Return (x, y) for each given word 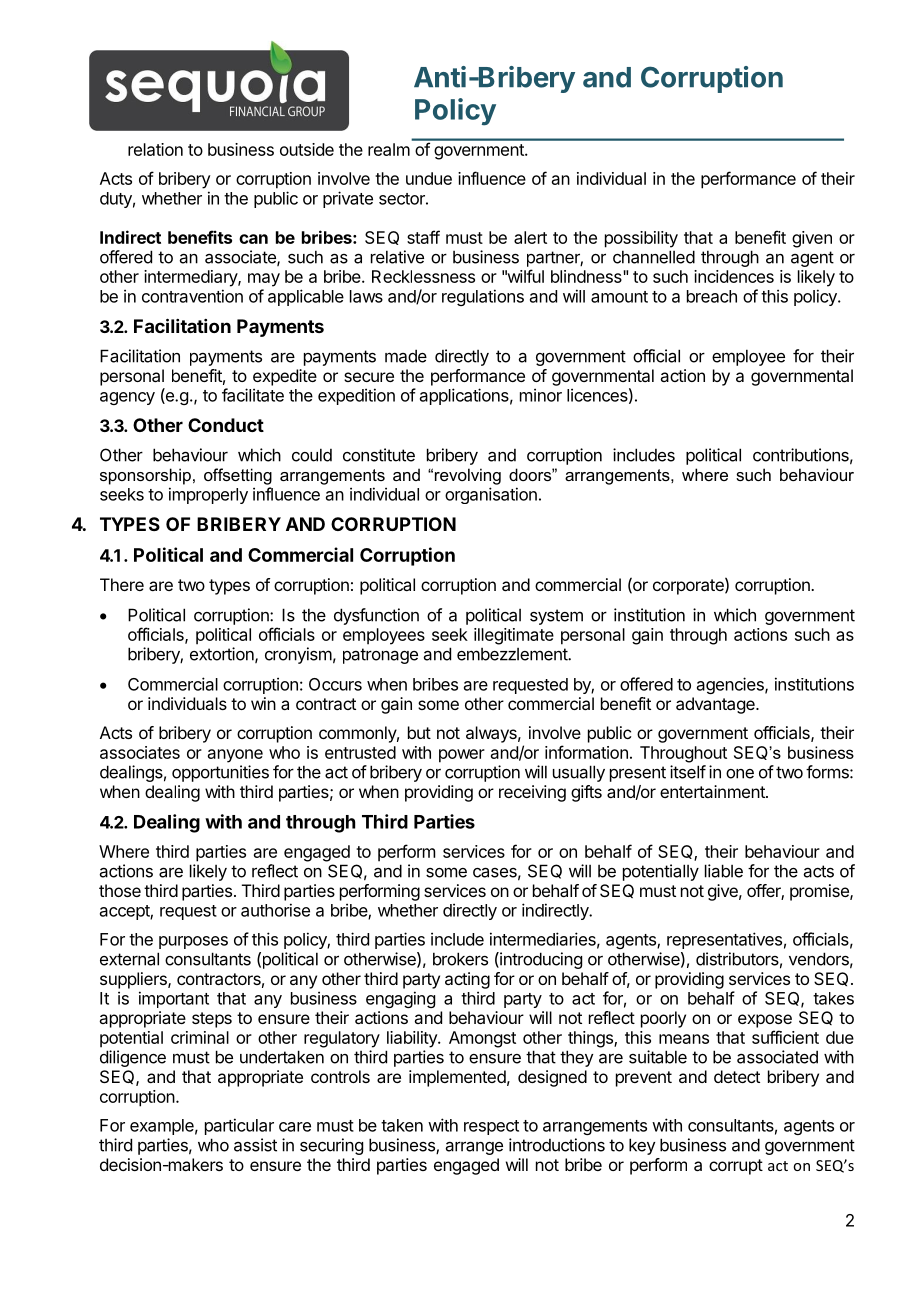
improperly (208, 495)
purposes (193, 942)
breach (712, 296)
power (462, 756)
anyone (235, 756)
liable (724, 871)
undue (429, 178)
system (556, 617)
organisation (491, 495)
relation (155, 149)
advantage (716, 705)
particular (239, 1126)
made (406, 356)
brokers (460, 959)
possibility (641, 239)
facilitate (253, 395)
